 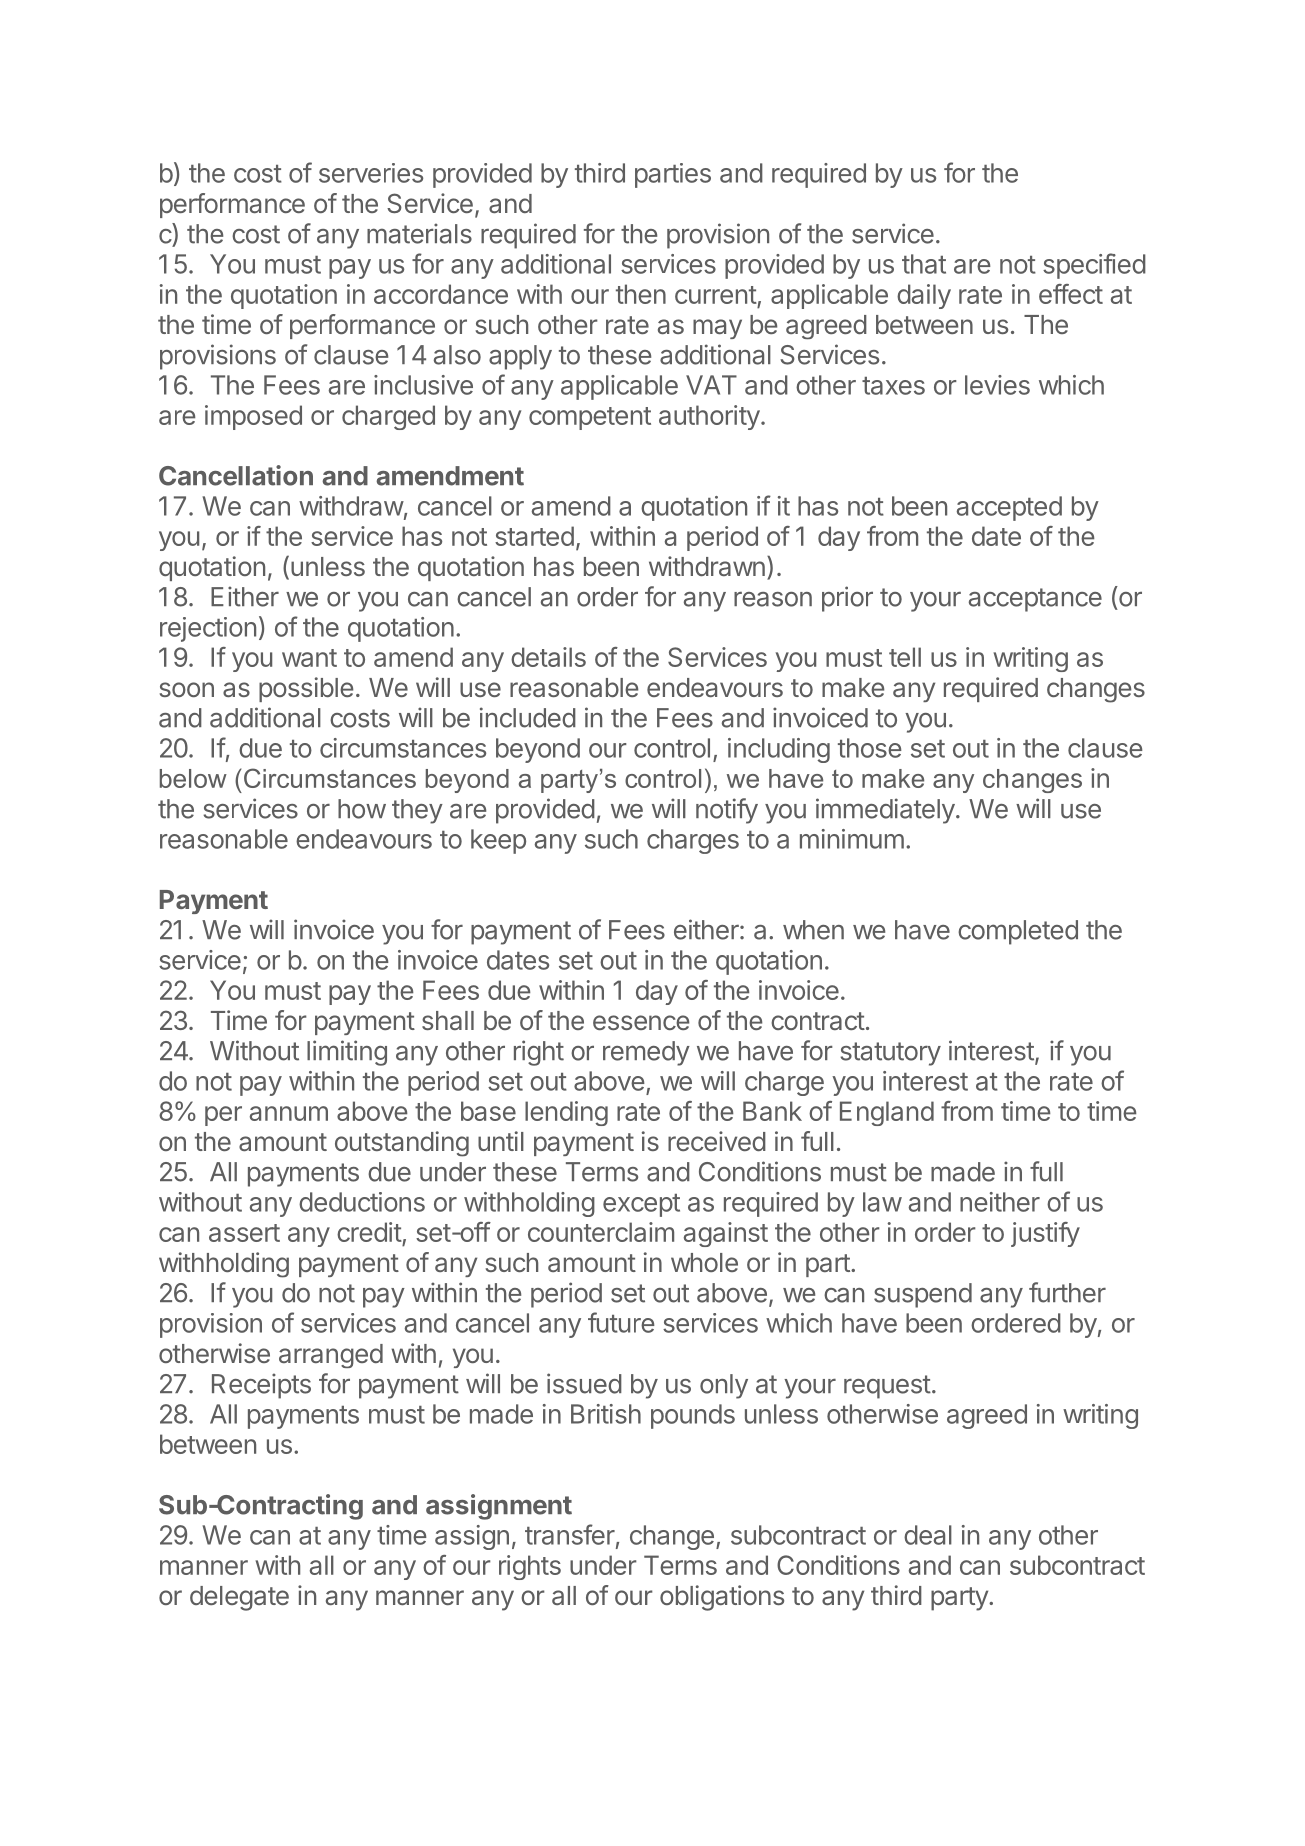 I want to click on England, so click(x=887, y=1113).
